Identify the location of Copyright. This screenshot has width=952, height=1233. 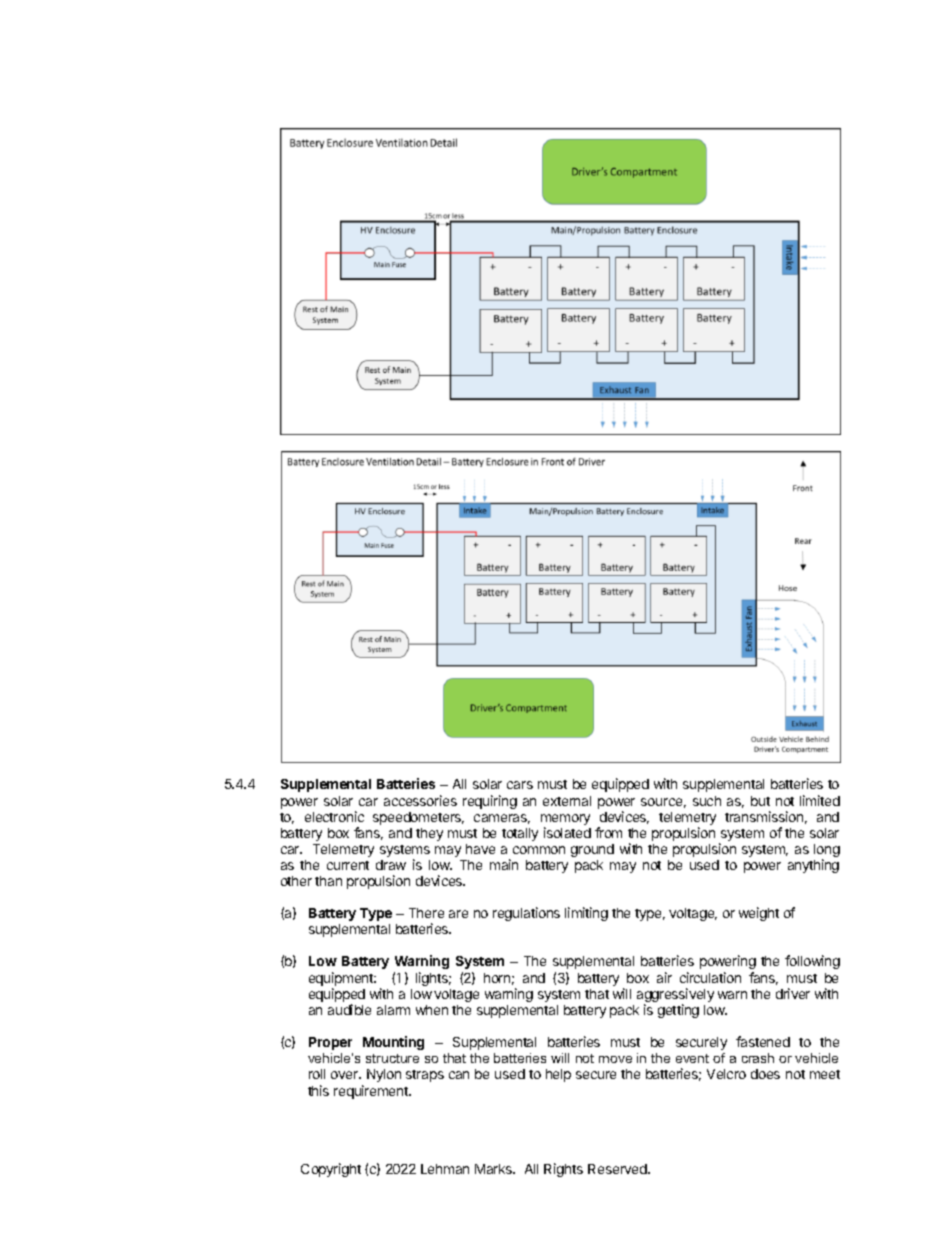
(331, 1170).
